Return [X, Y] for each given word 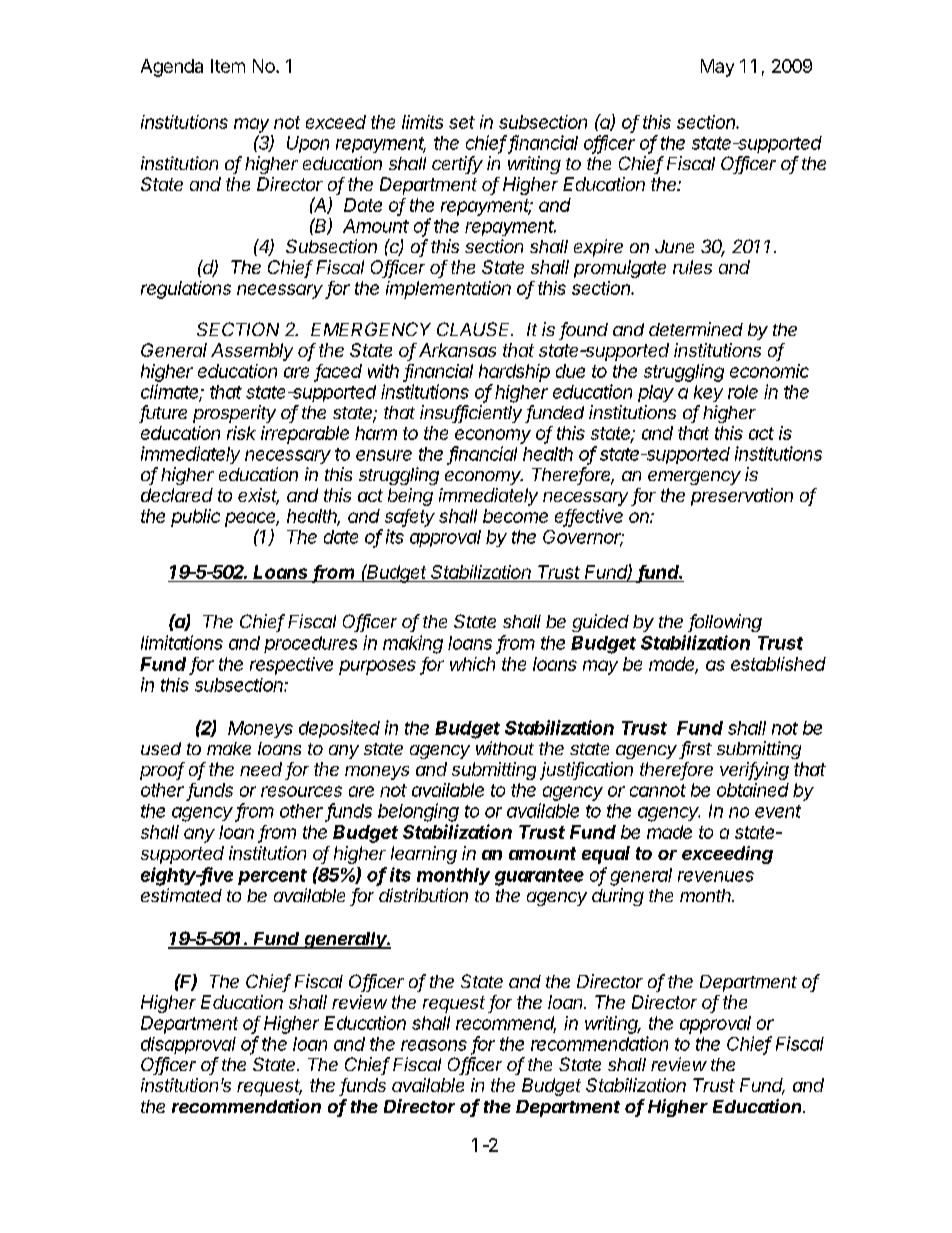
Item [228, 66]
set [462, 122]
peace [252, 519]
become [515, 516]
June [674, 246]
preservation [742, 497]
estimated [181, 895]
